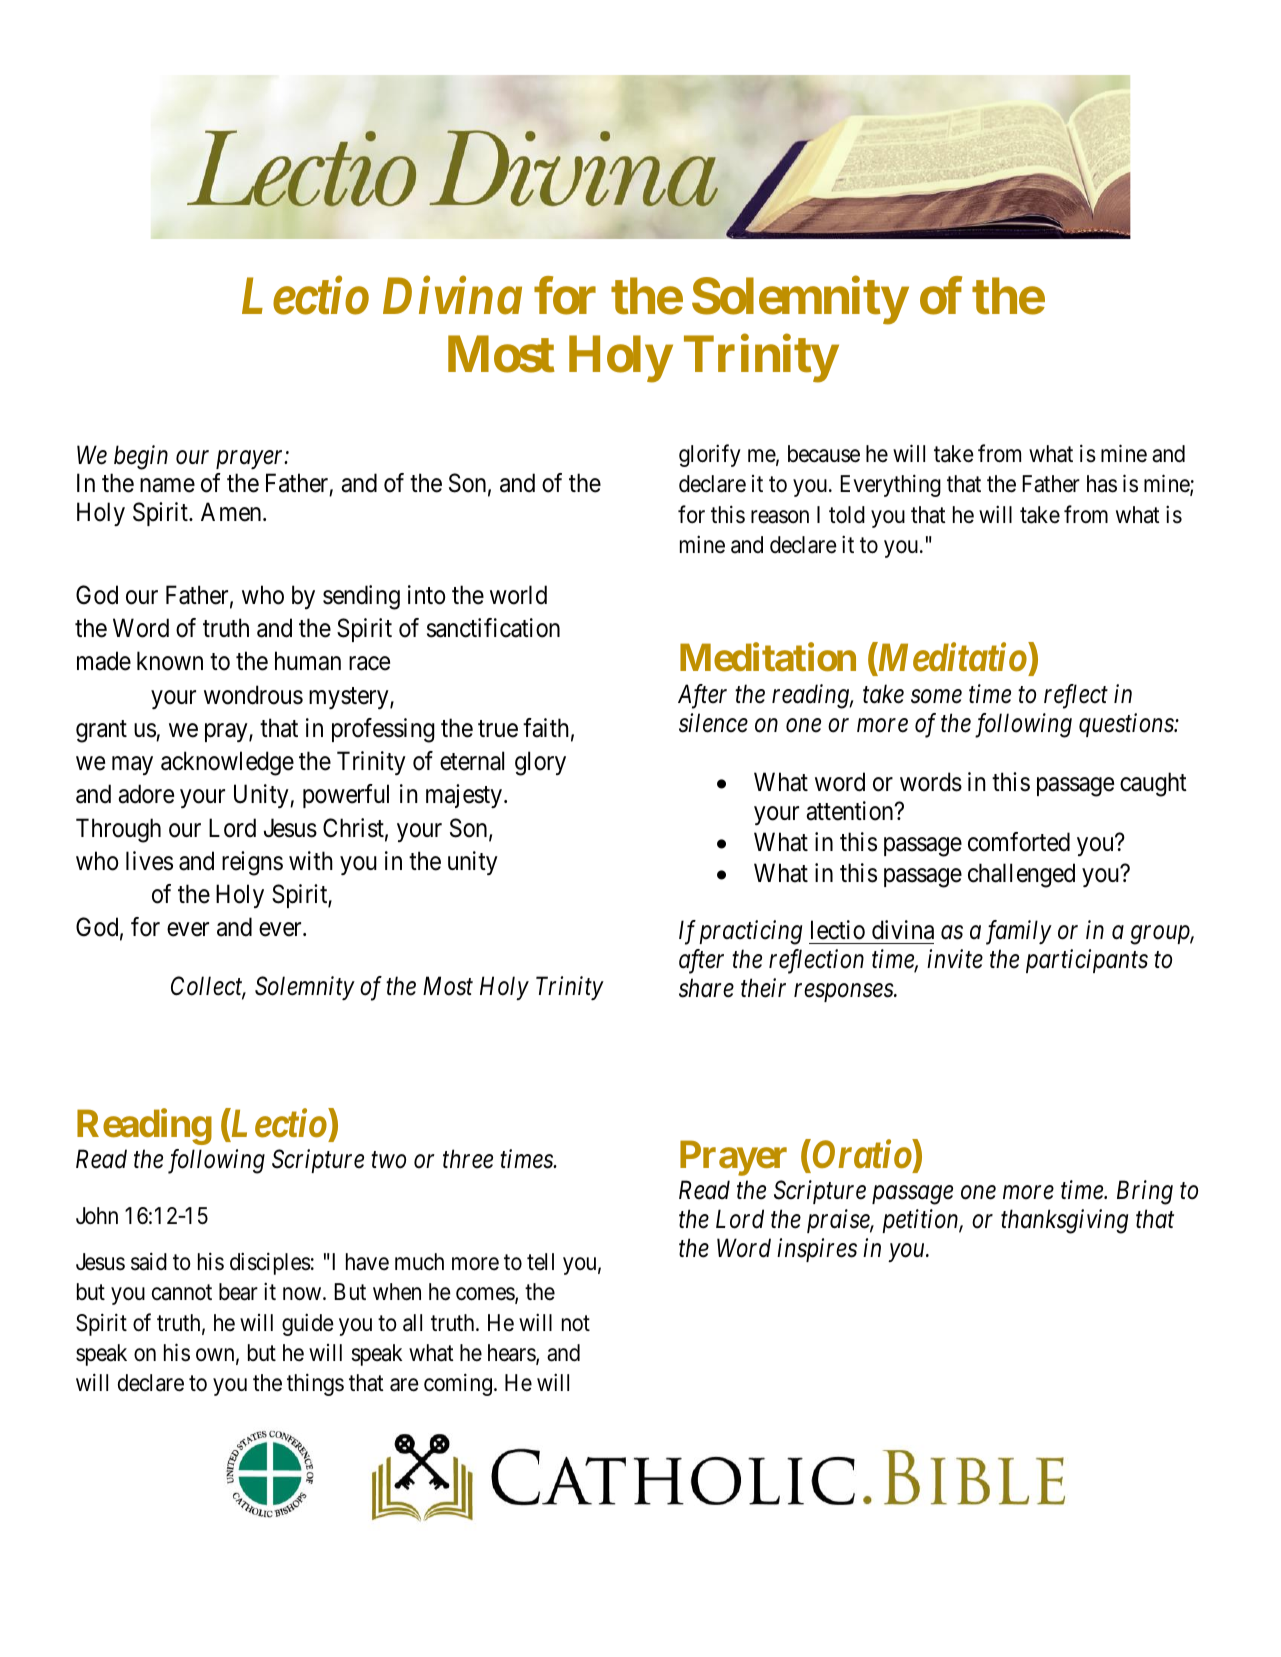 The height and width of the screenshot is (1657, 1281). I want to click on share, so click(706, 988).
